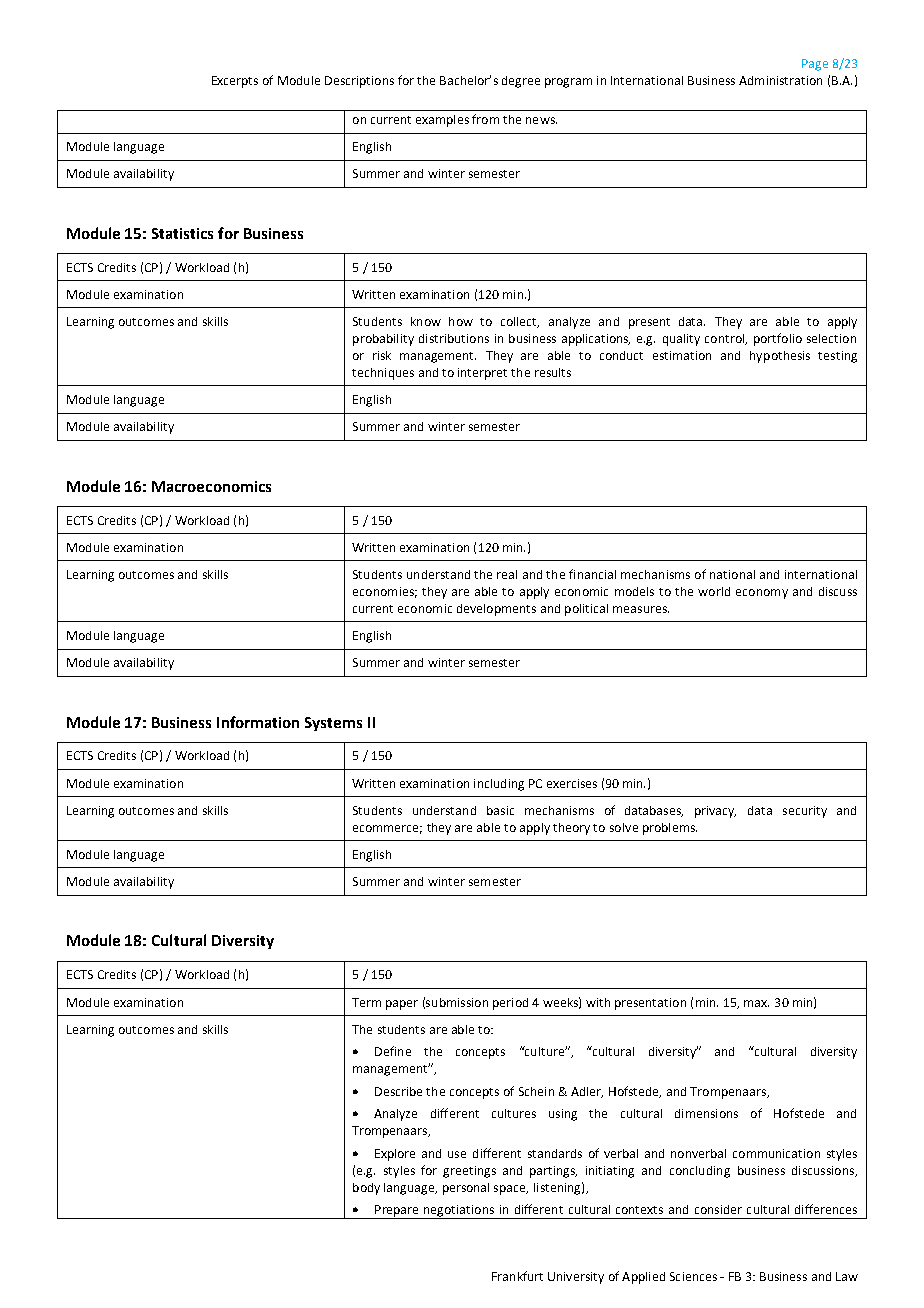 The width and height of the image is (924, 1308). I want to click on developments, so click(496, 610).
